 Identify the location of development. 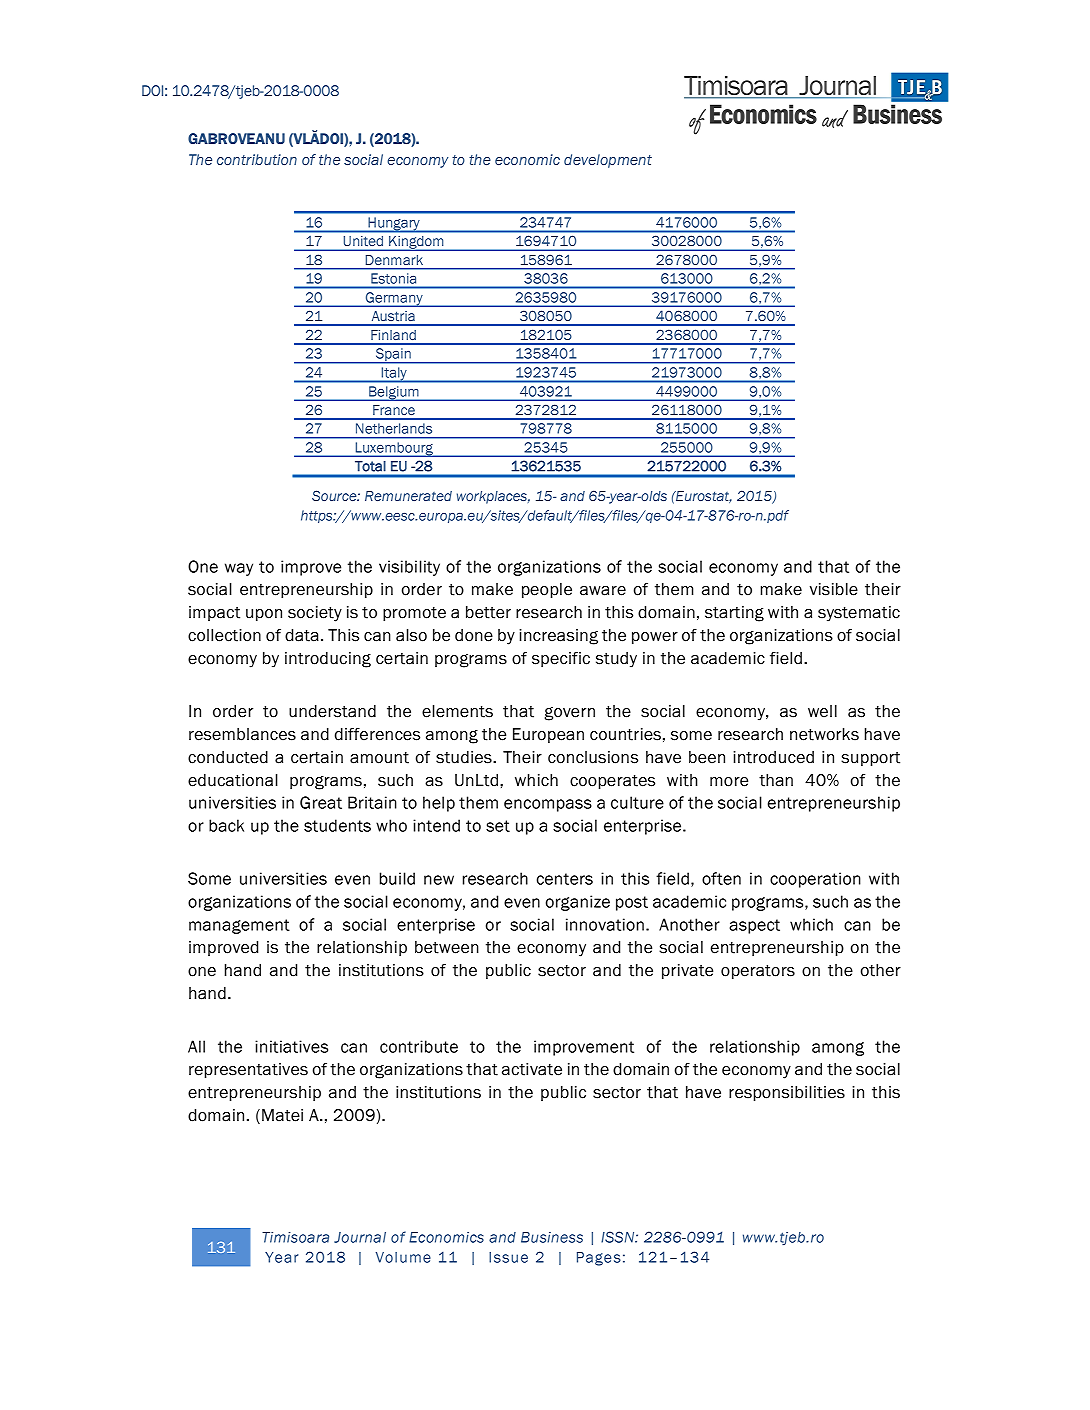
(608, 161).
